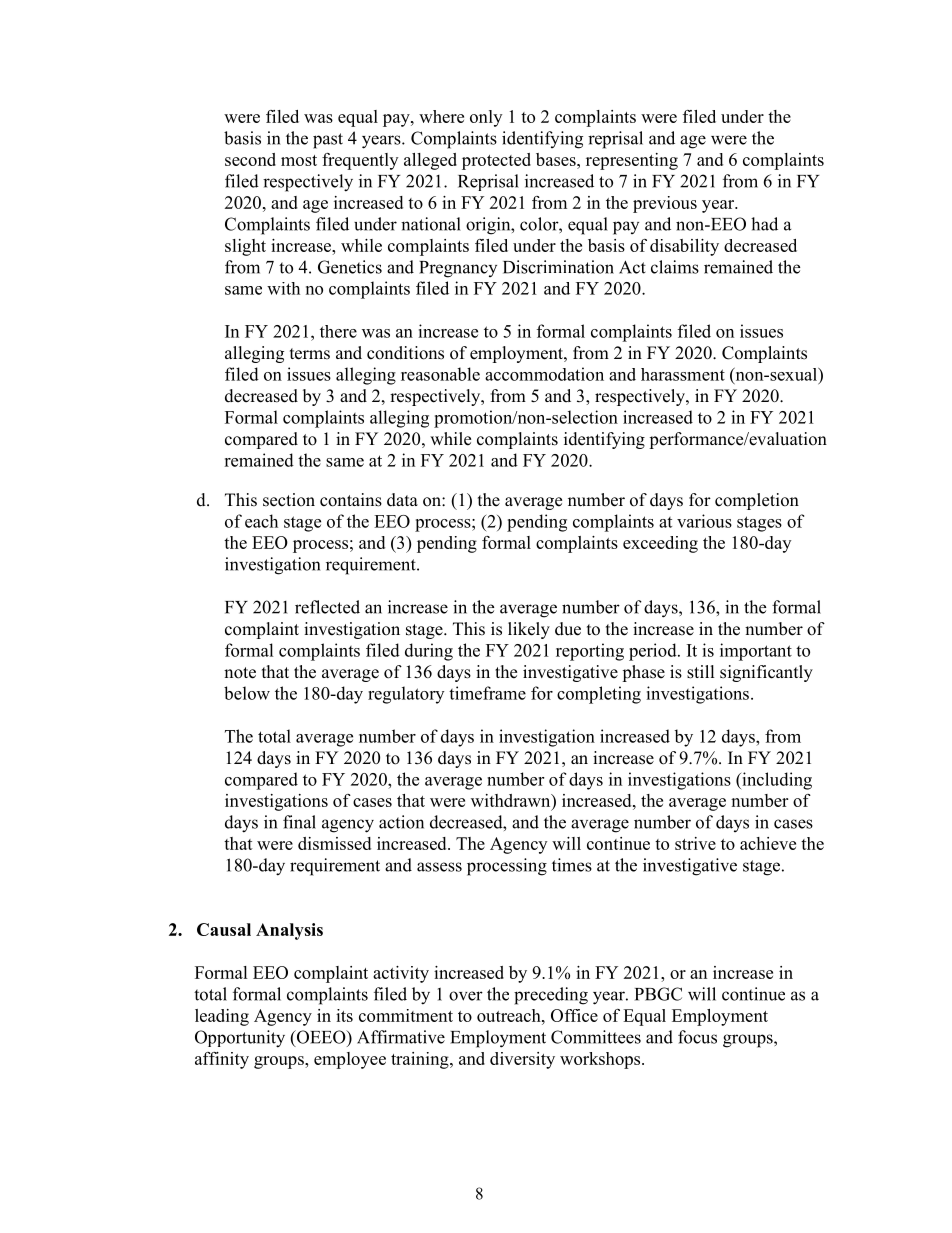 This image has height=1233, width=952. What do you see at coordinates (697, 1037) in the image?
I see `focus` at bounding box center [697, 1037].
